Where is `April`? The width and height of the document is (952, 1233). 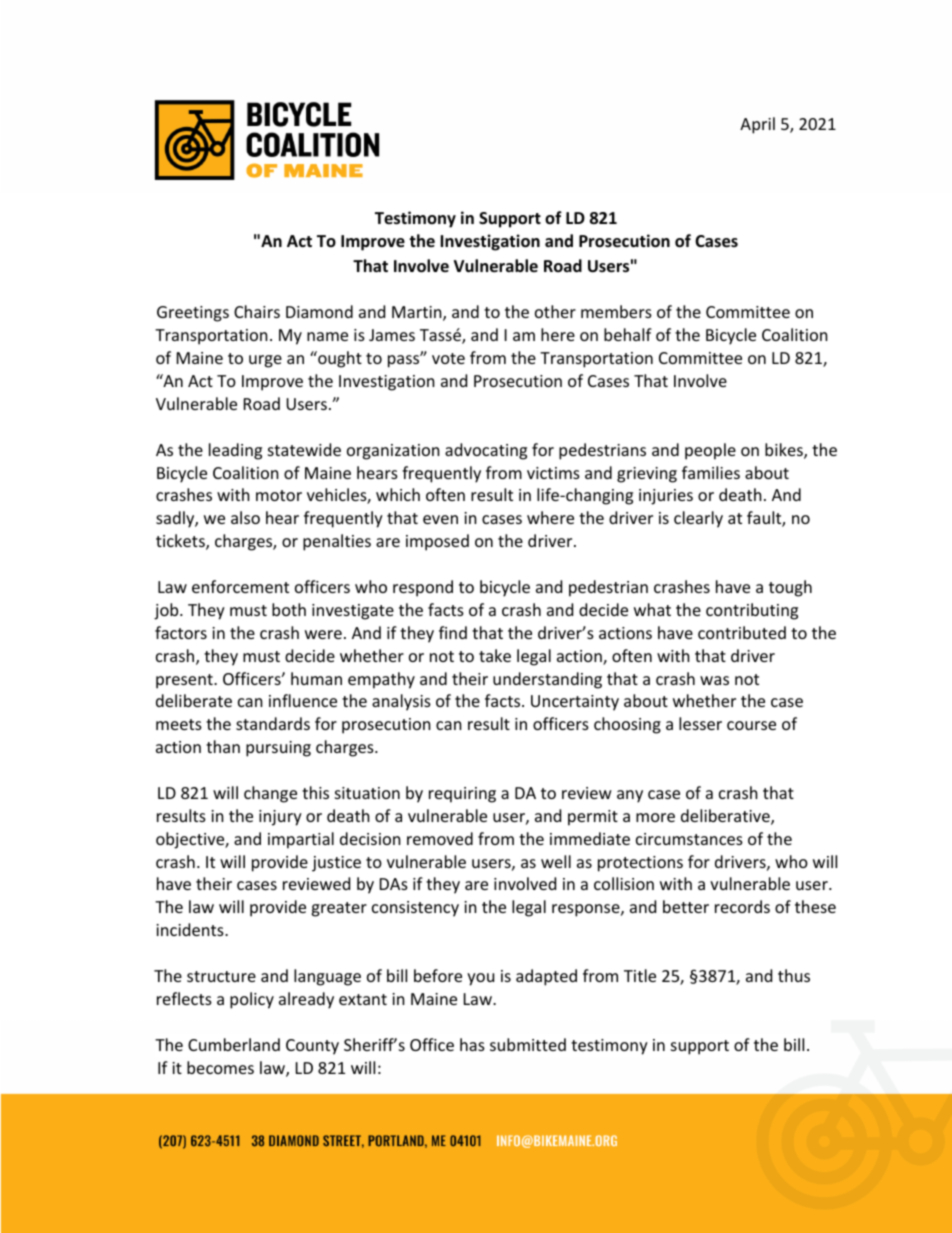 April is located at coordinates (757, 125).
